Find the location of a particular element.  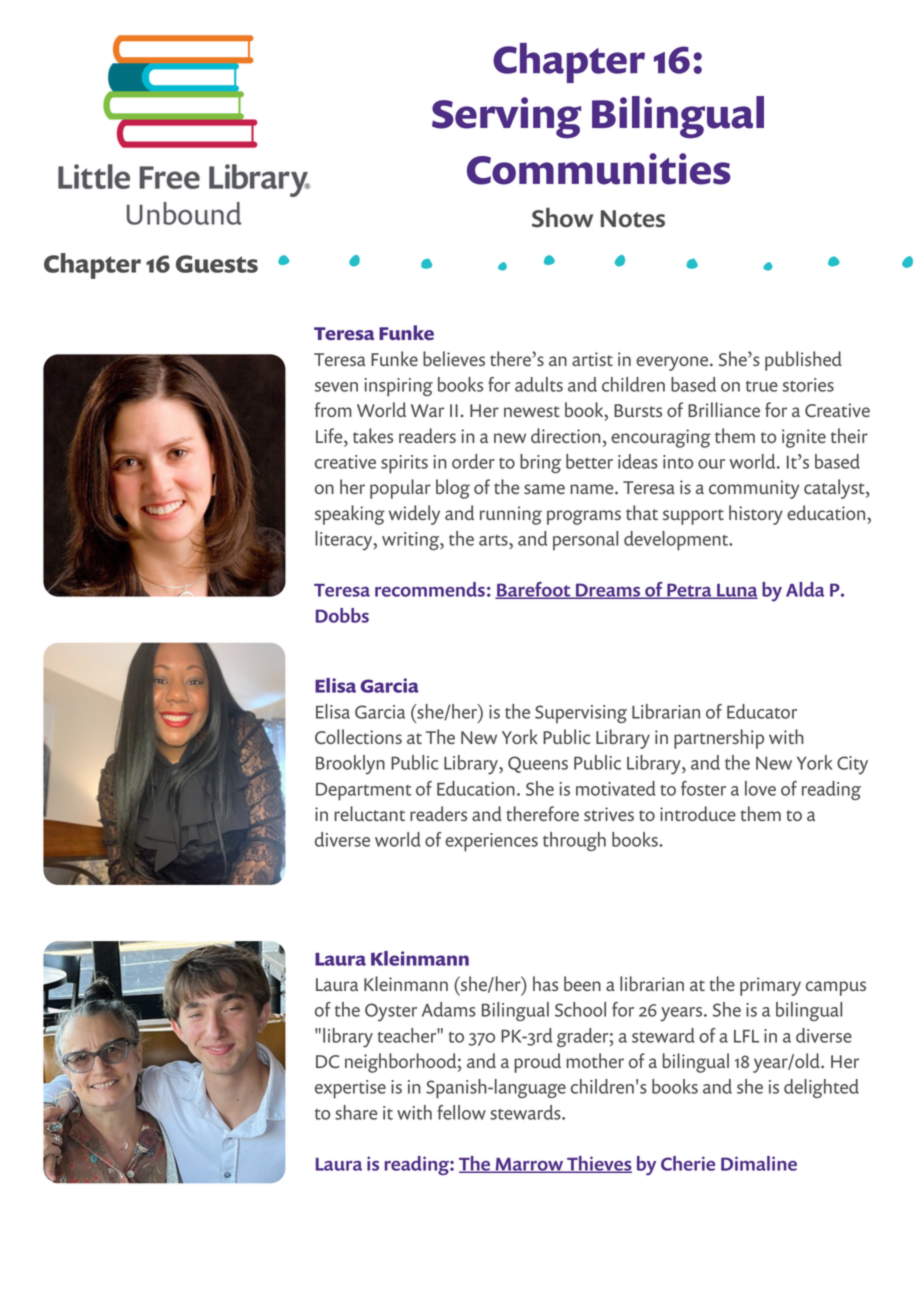

Guests is located at coordinates (217, 264).
